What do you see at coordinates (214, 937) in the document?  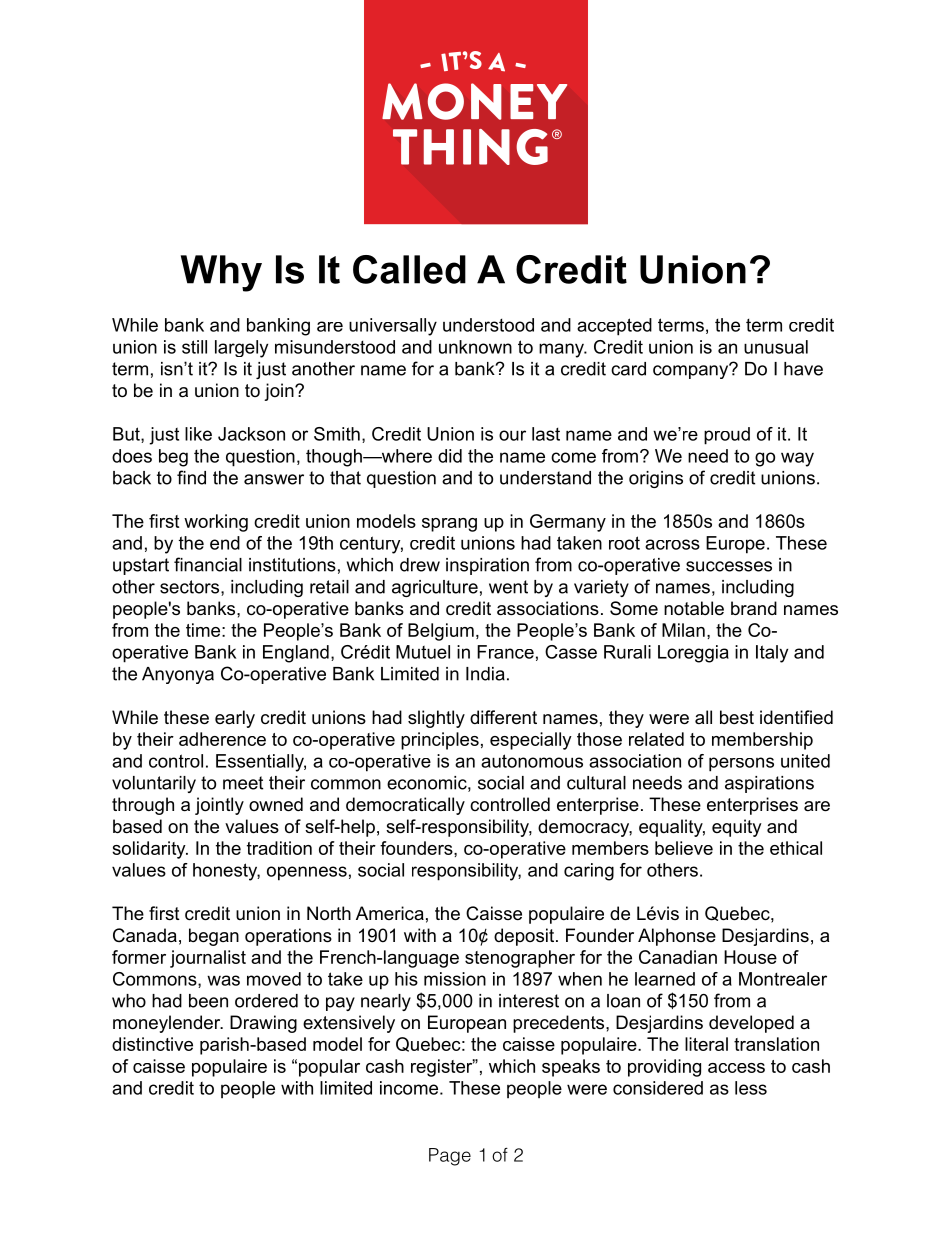 I see `began` at bounding box center [214, 937].
